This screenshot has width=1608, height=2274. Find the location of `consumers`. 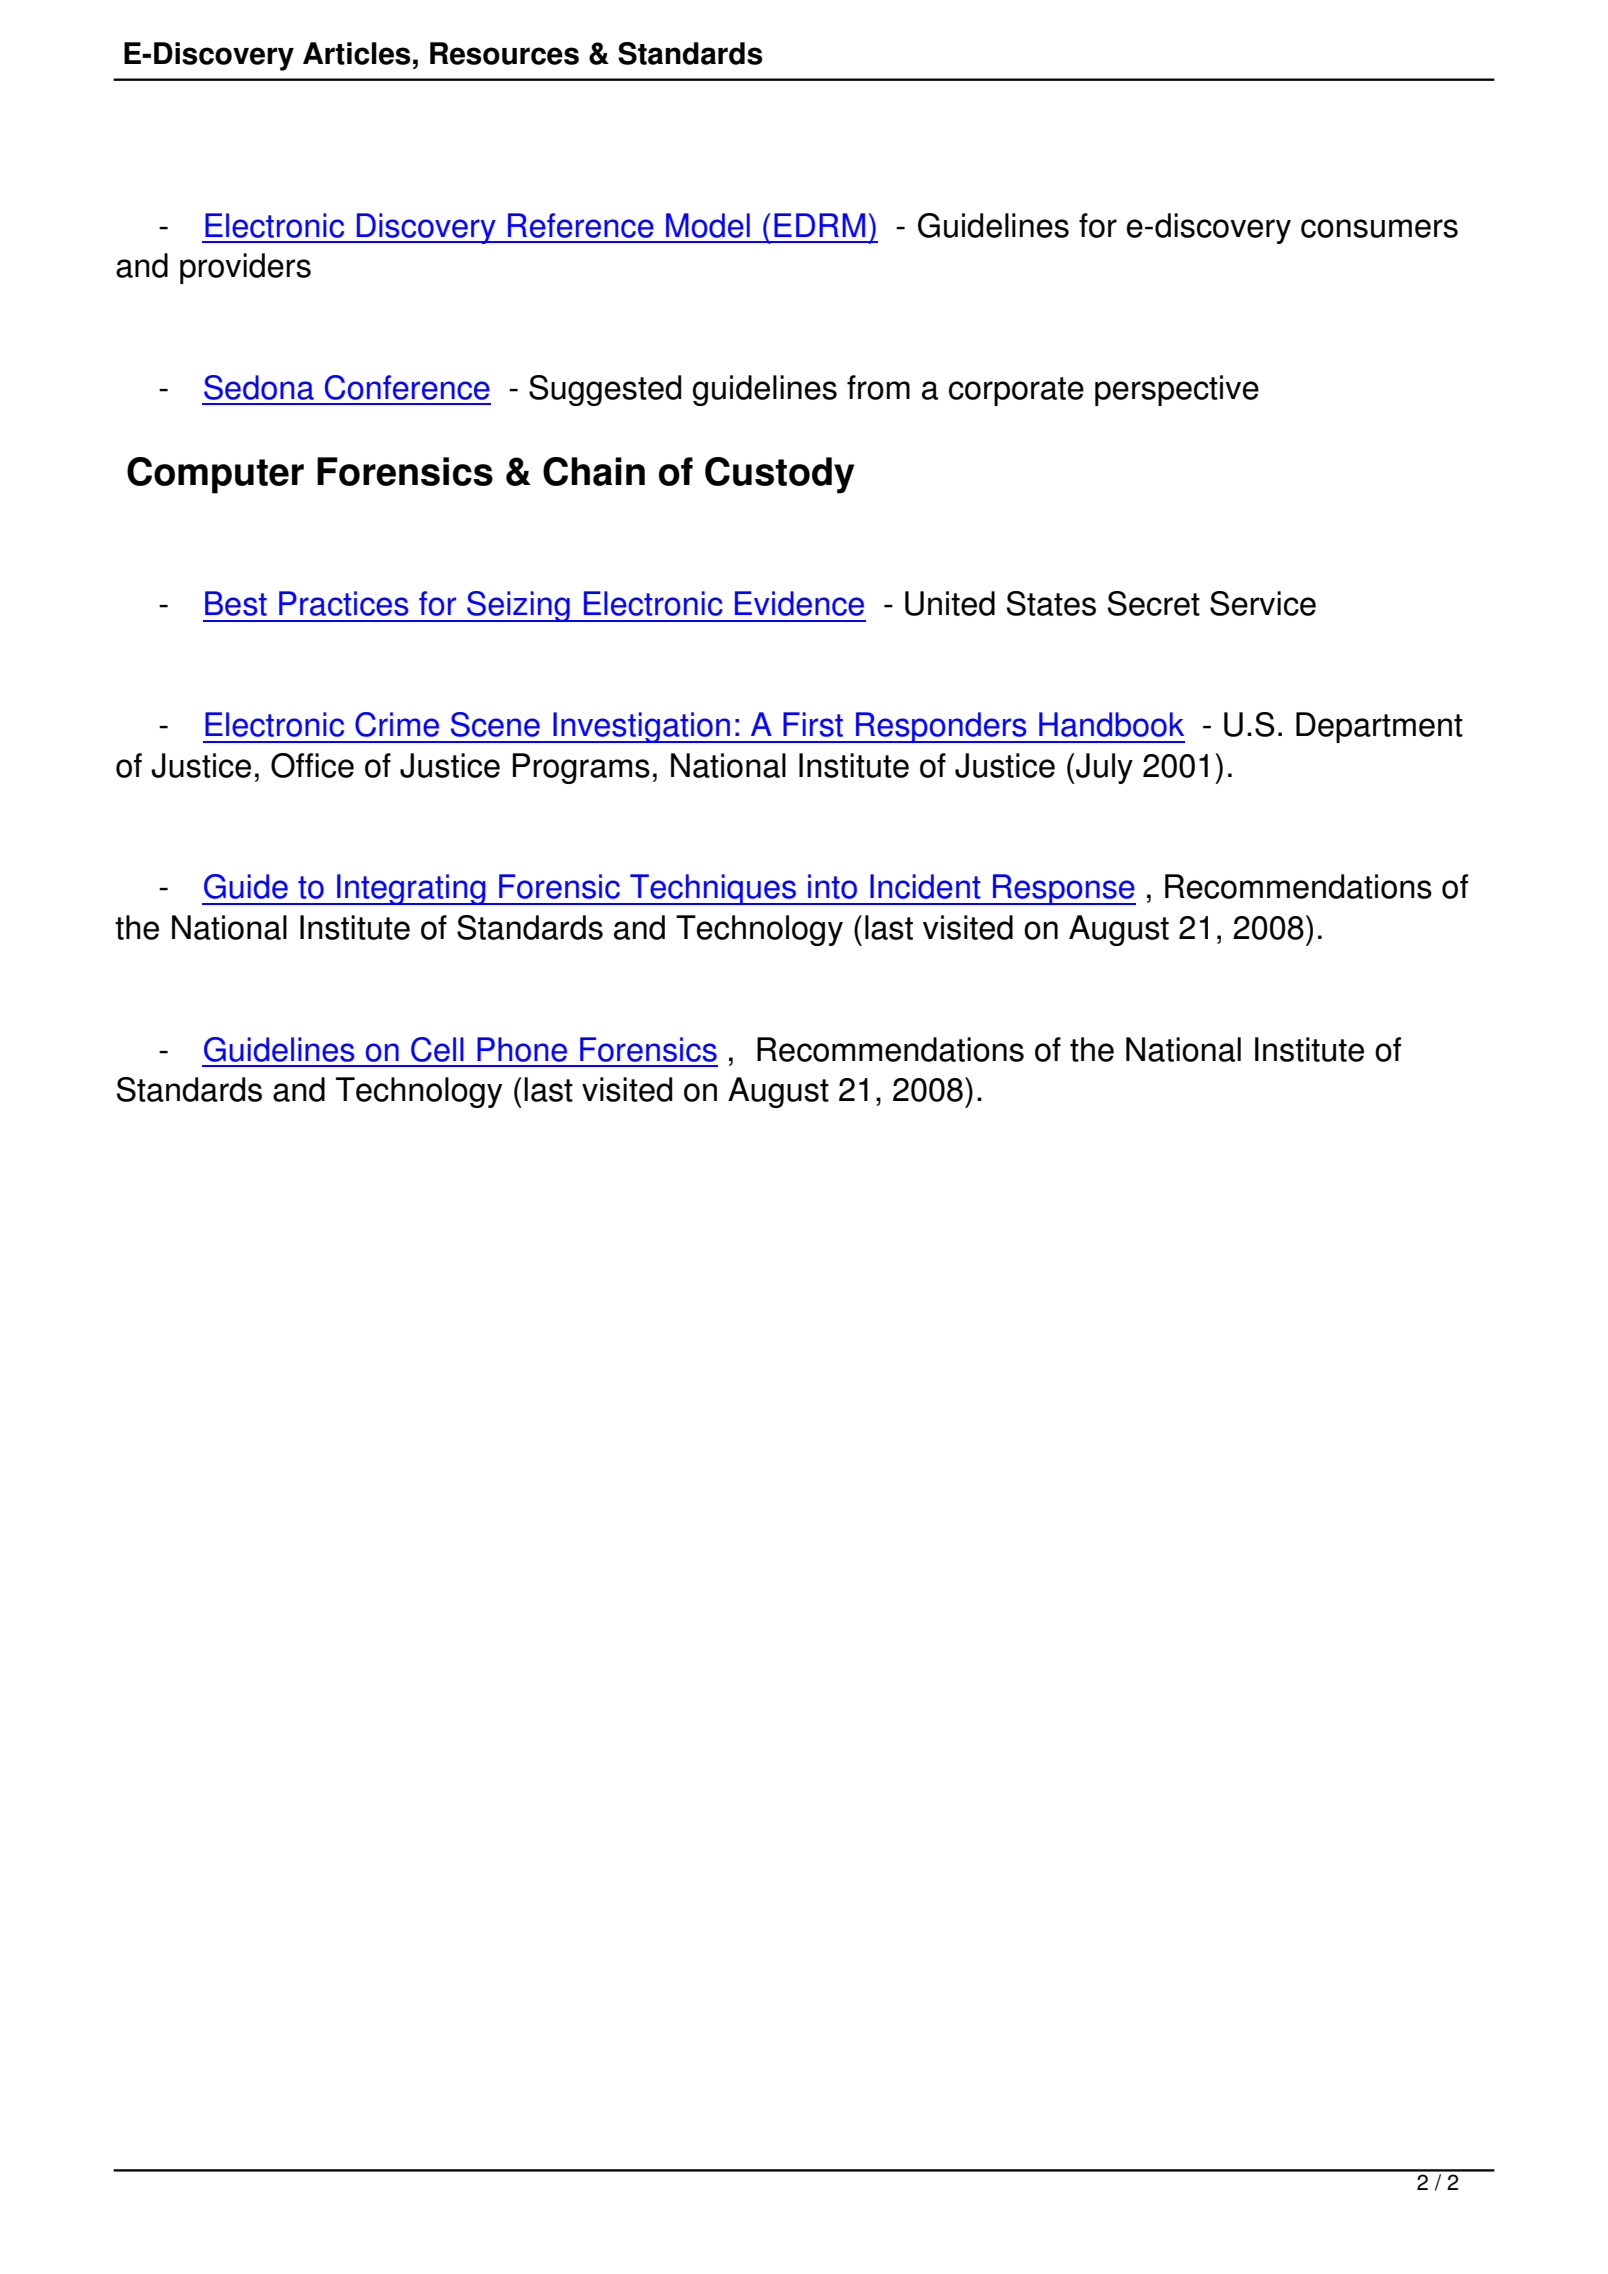

consumers is located at coordinates (1379, 228).
